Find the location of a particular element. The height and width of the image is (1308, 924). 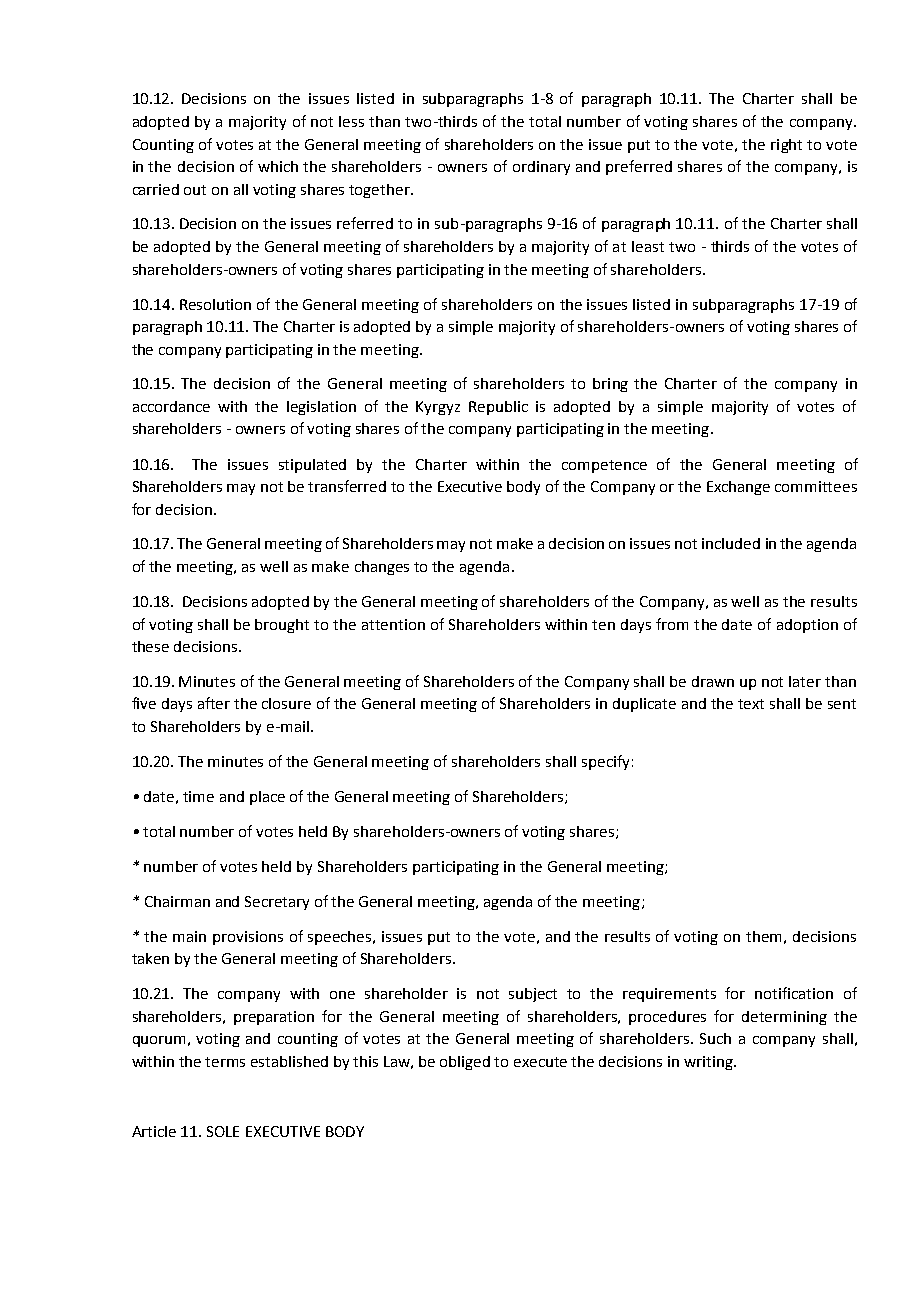

specify is located at coordinates (605, 762).
